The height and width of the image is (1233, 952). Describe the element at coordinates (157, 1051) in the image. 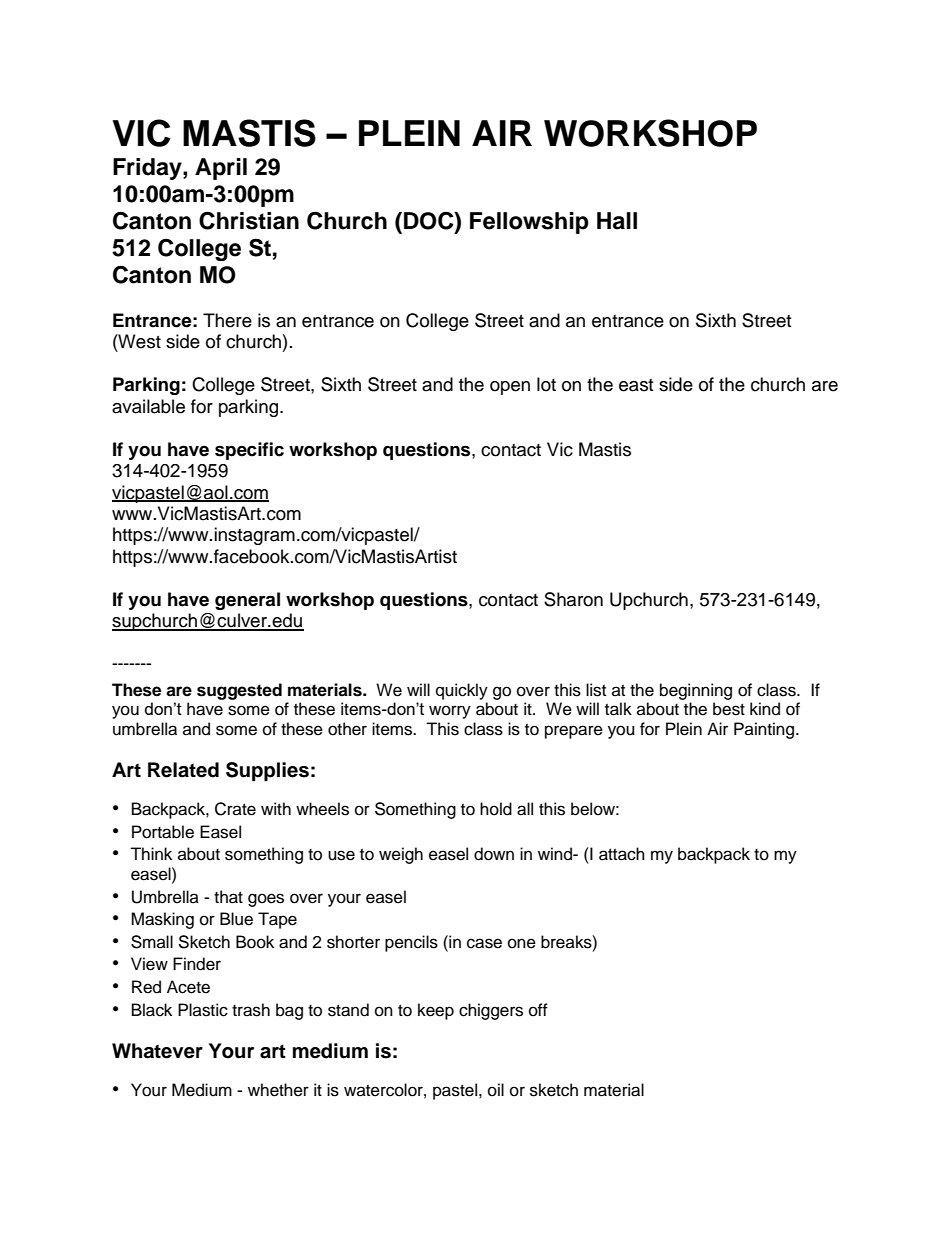

I see `Whatever` at that location.
